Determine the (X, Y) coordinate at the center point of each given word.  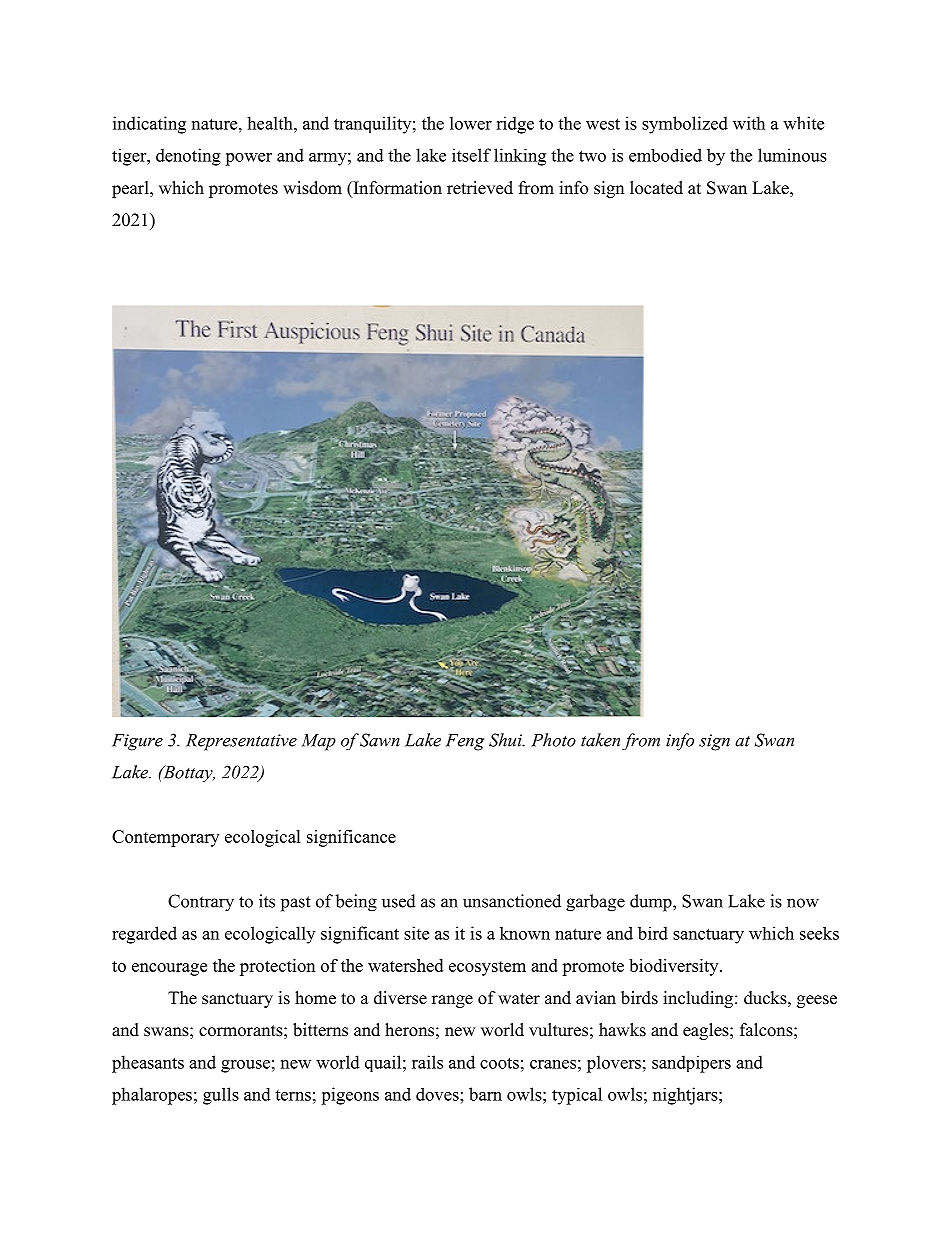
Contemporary (165, 838)
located (656, 188)
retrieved (480, 188)
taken (600, 740)
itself (471, 155)
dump (652, 903)
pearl (131, 189)
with (749, 123)
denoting (188, 157)
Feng (465, 742)
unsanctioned (512, 901)
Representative (241, 742)
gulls (221, 1096)
